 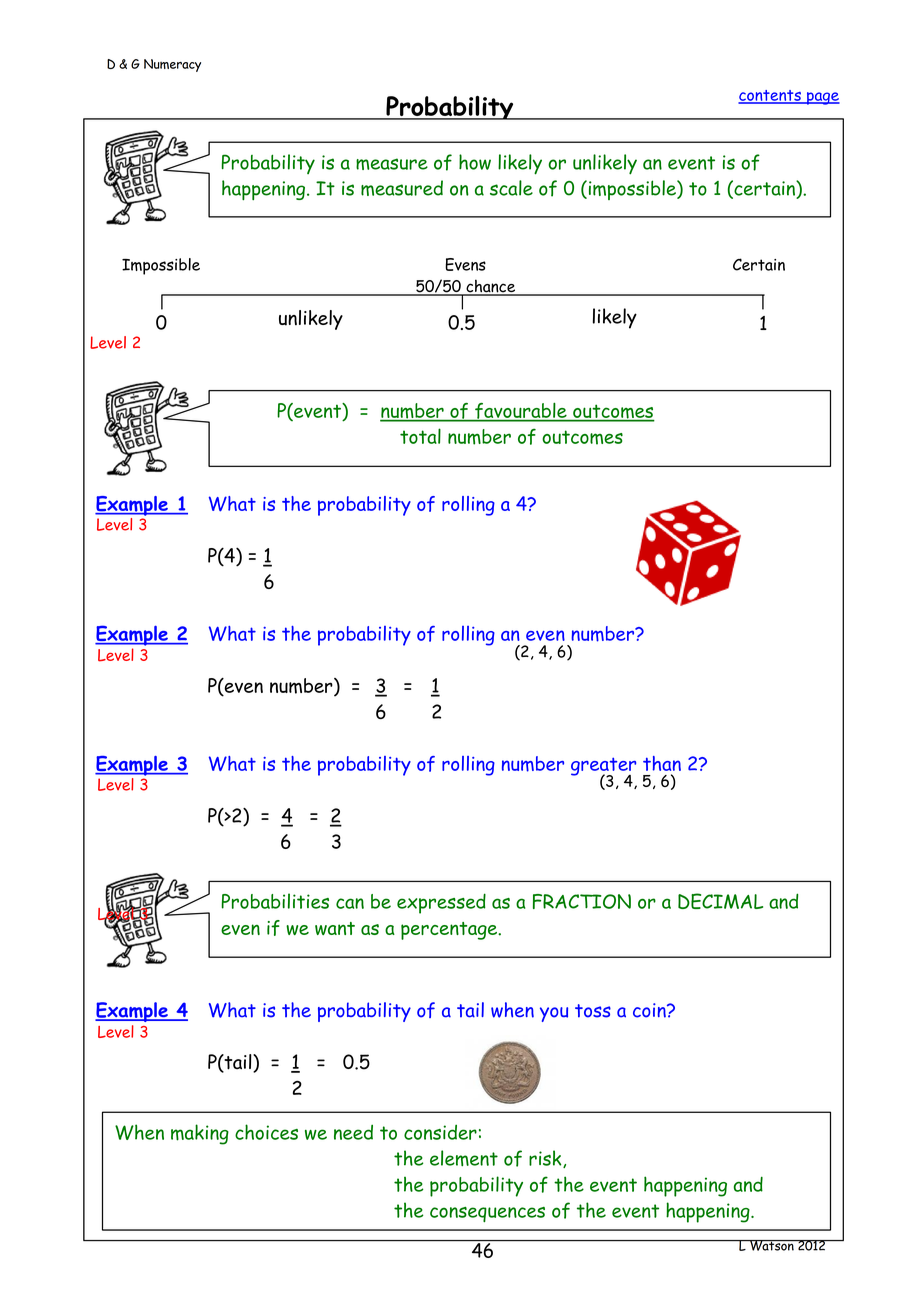 What do you see at coordinates (772, 1245) in the document?
I see `Watson` at bounding box center [772, 1245].
